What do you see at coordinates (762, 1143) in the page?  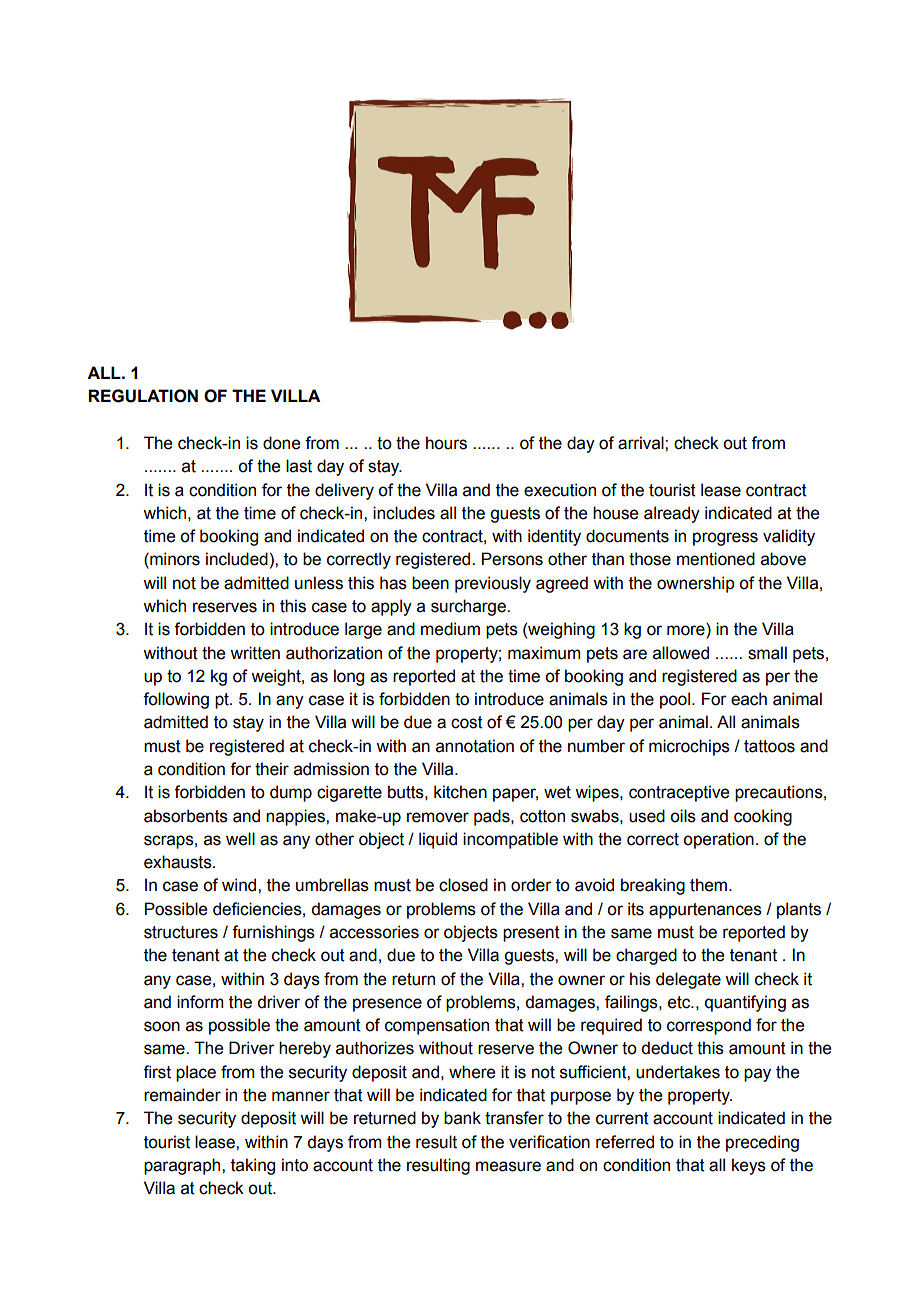 I see `preceding` at bounding box center [762, 1143].
